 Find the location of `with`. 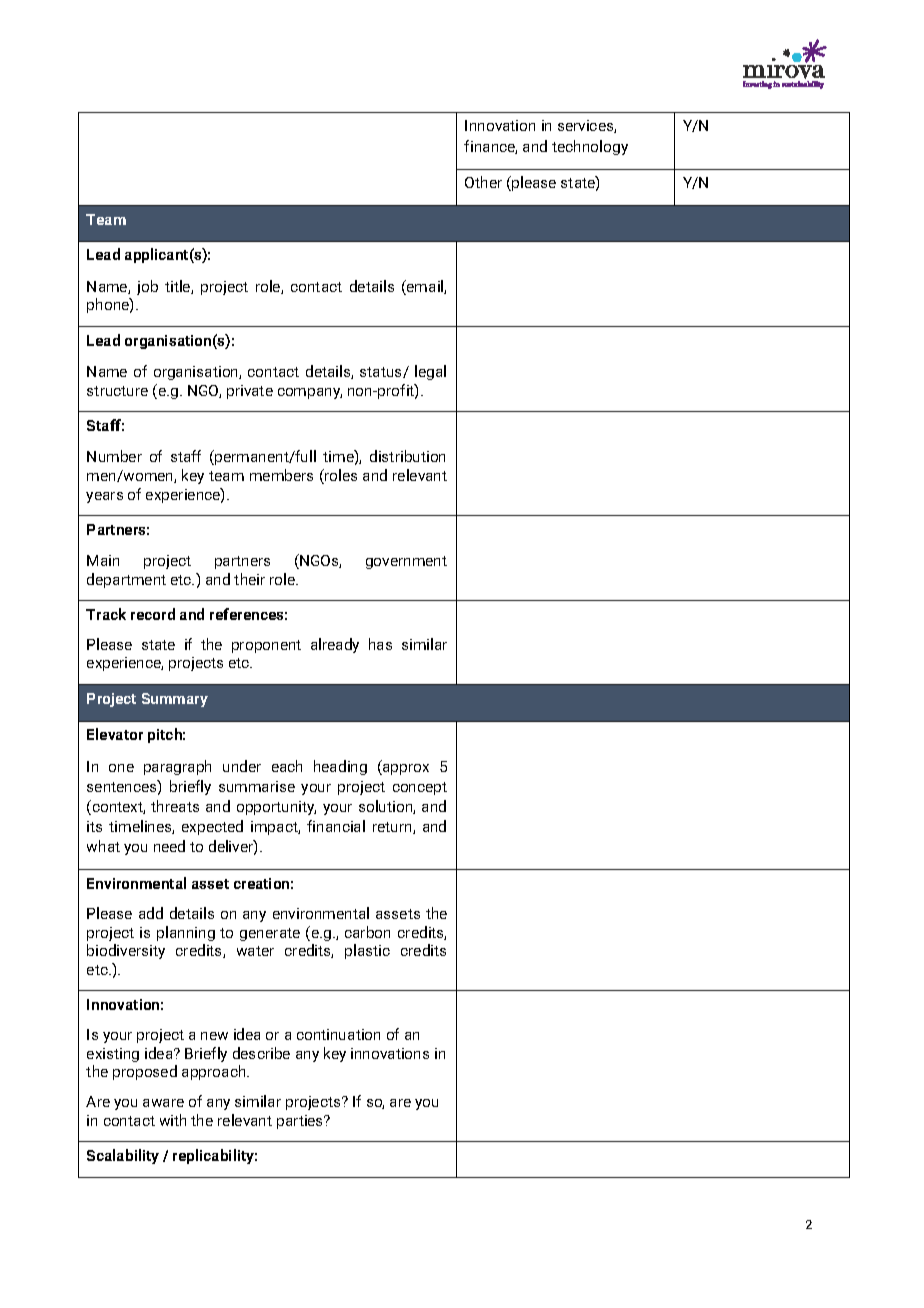

with is located at coordinates (173, 1120).
